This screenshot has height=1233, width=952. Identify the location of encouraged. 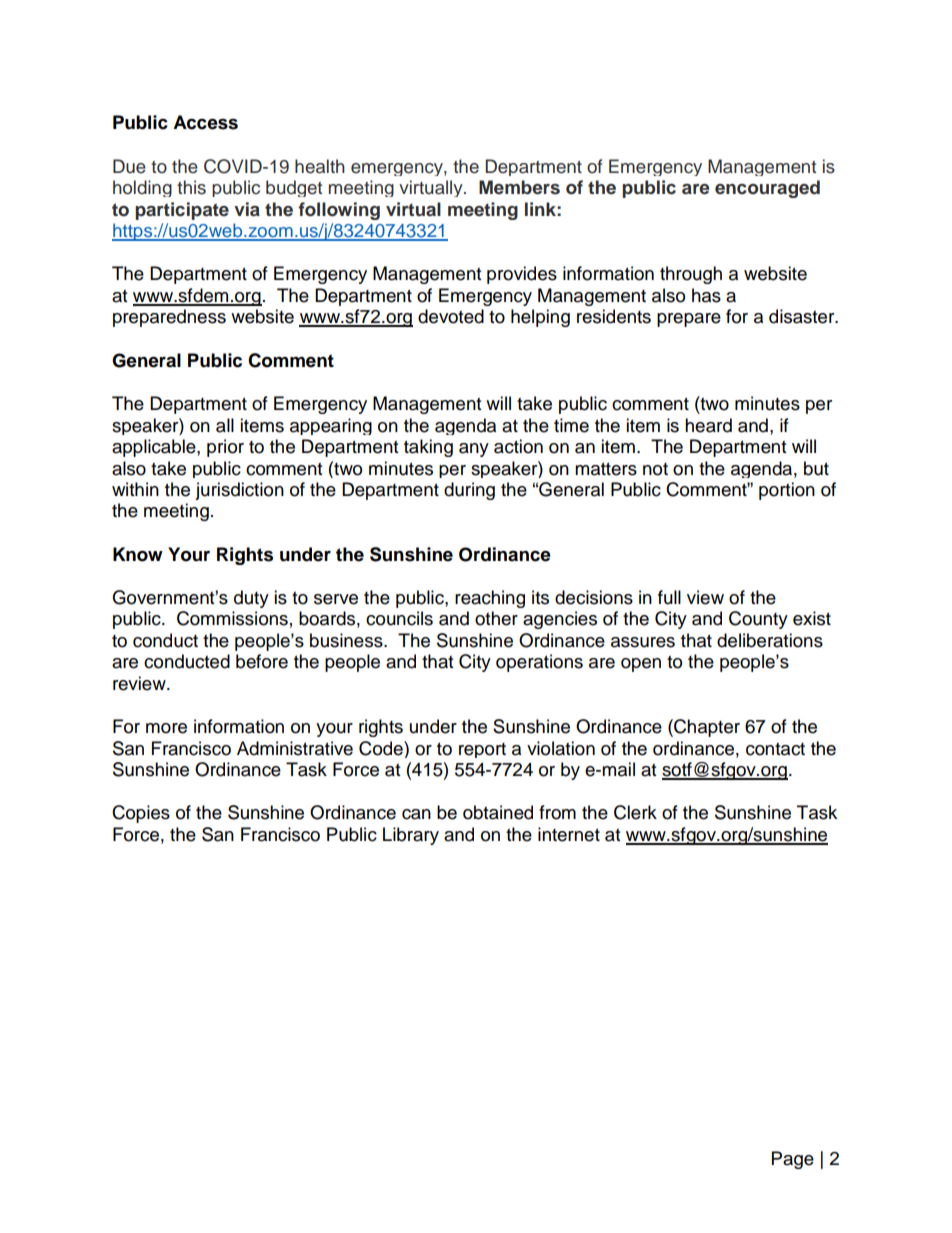
(767, 189).
